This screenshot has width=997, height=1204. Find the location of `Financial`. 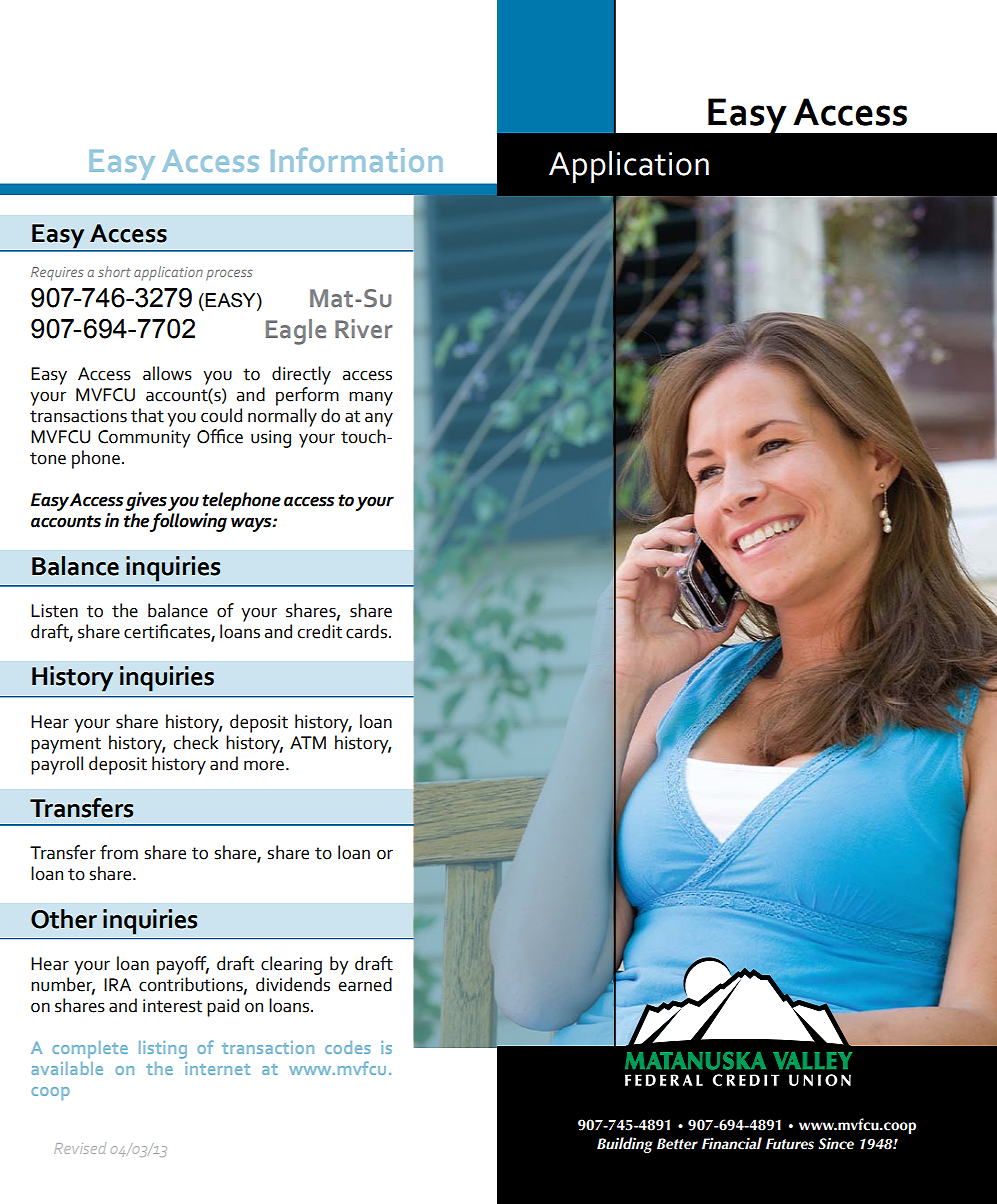

Financial is located at coordinates (732, 1143).
